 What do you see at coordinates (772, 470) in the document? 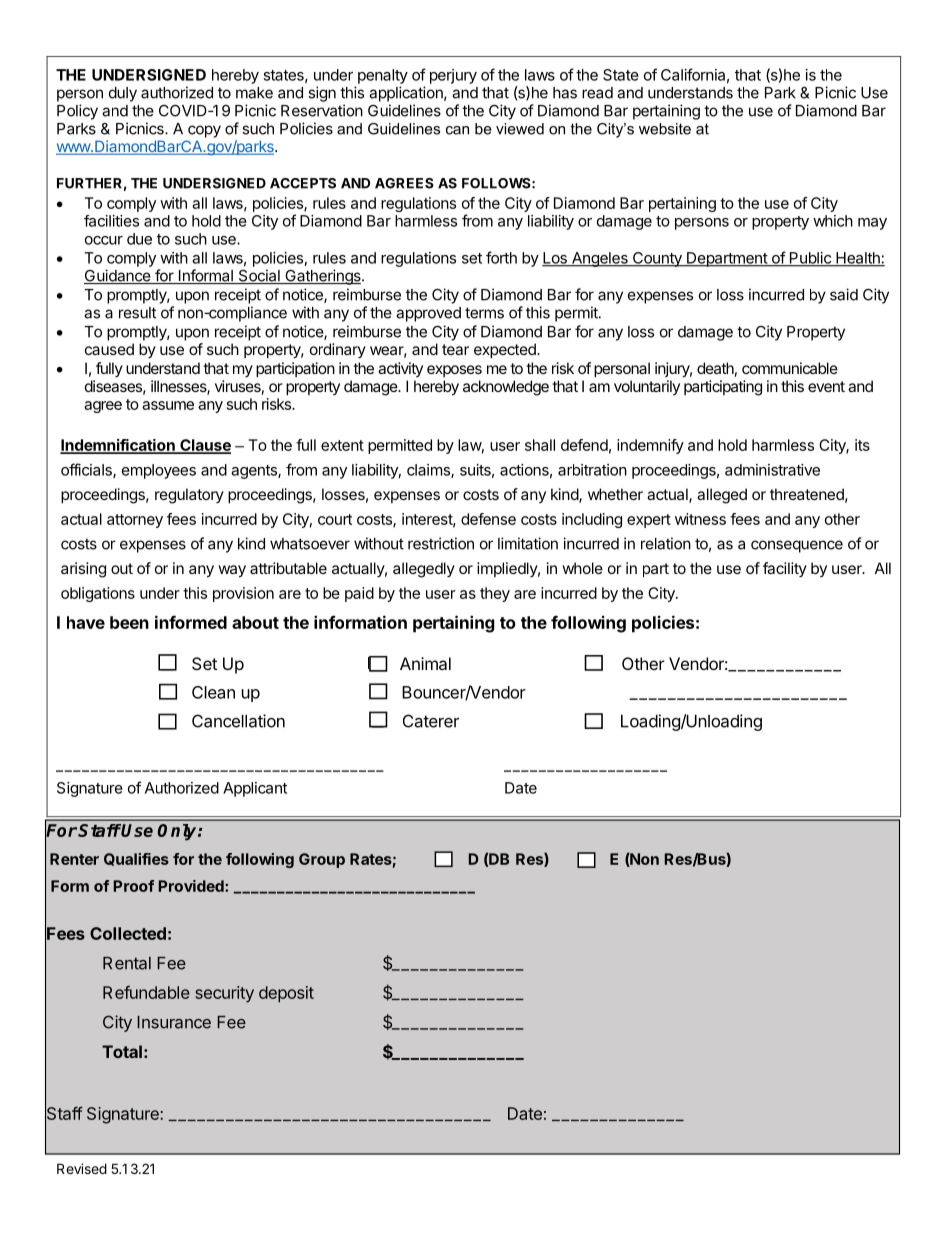
I see `administrative` at bounding box center [772, 470].
